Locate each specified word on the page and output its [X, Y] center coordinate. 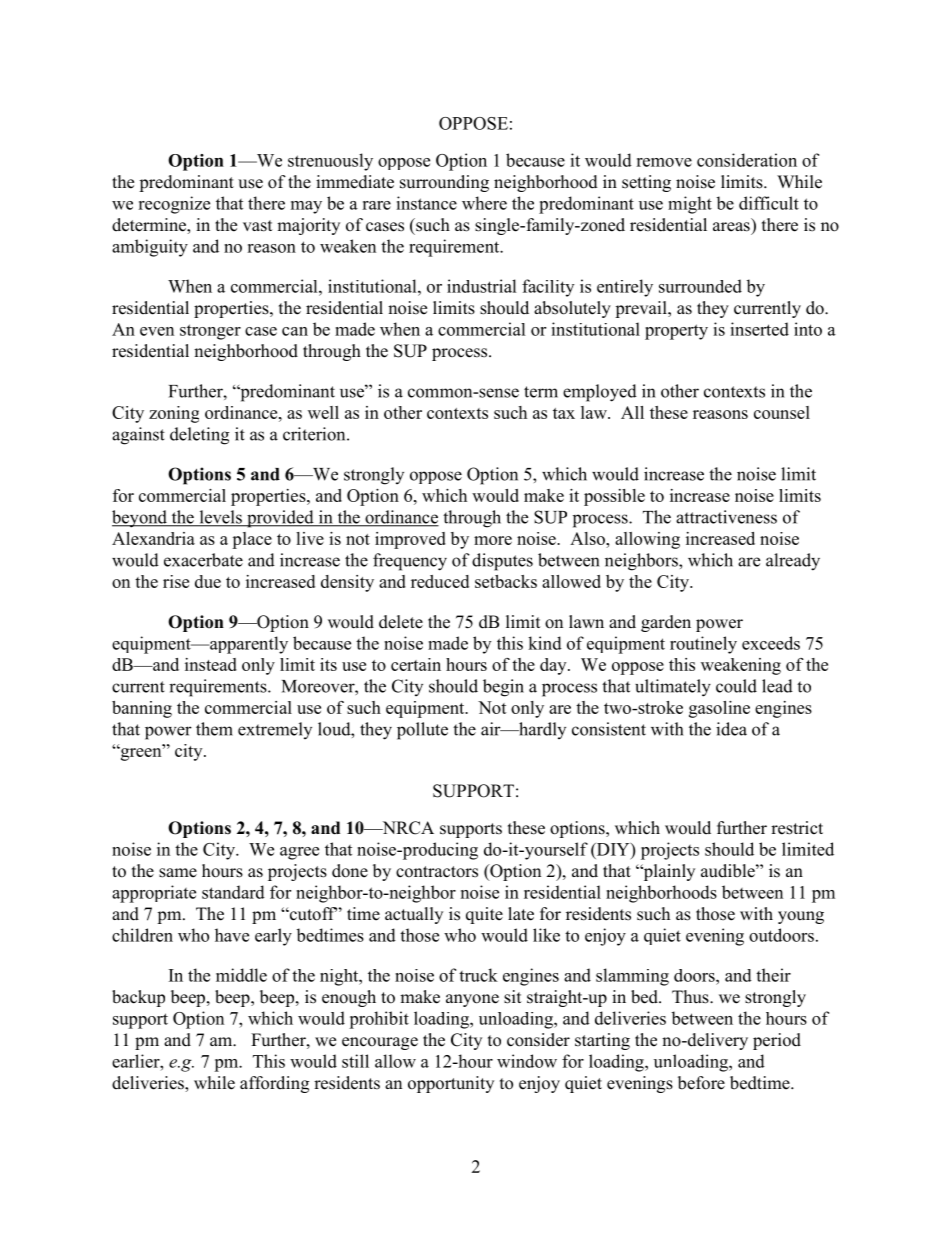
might [690, 205]
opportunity [451, 1084]
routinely [703, 645]
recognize [174, 205]
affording [274, 1084]
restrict [797, 828]
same [178, 873]
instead [211, 664]
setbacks [506, 581]
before [701, 1083]
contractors [437, 872]
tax [564, 413]
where [484, 203]
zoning [174, 414]
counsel [782, 412]
